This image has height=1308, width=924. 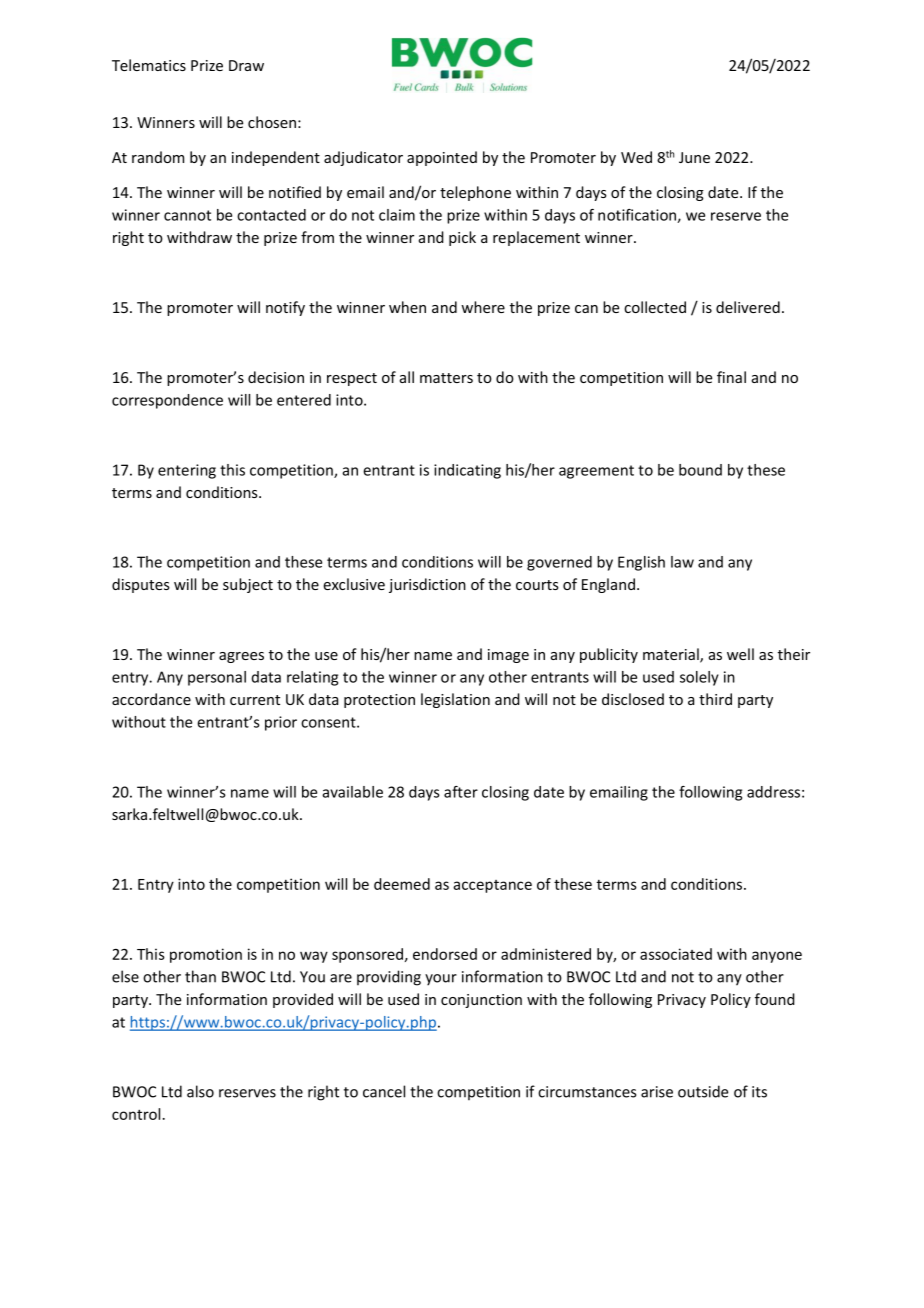 I want to click on June, so click(x=694, y=157).
